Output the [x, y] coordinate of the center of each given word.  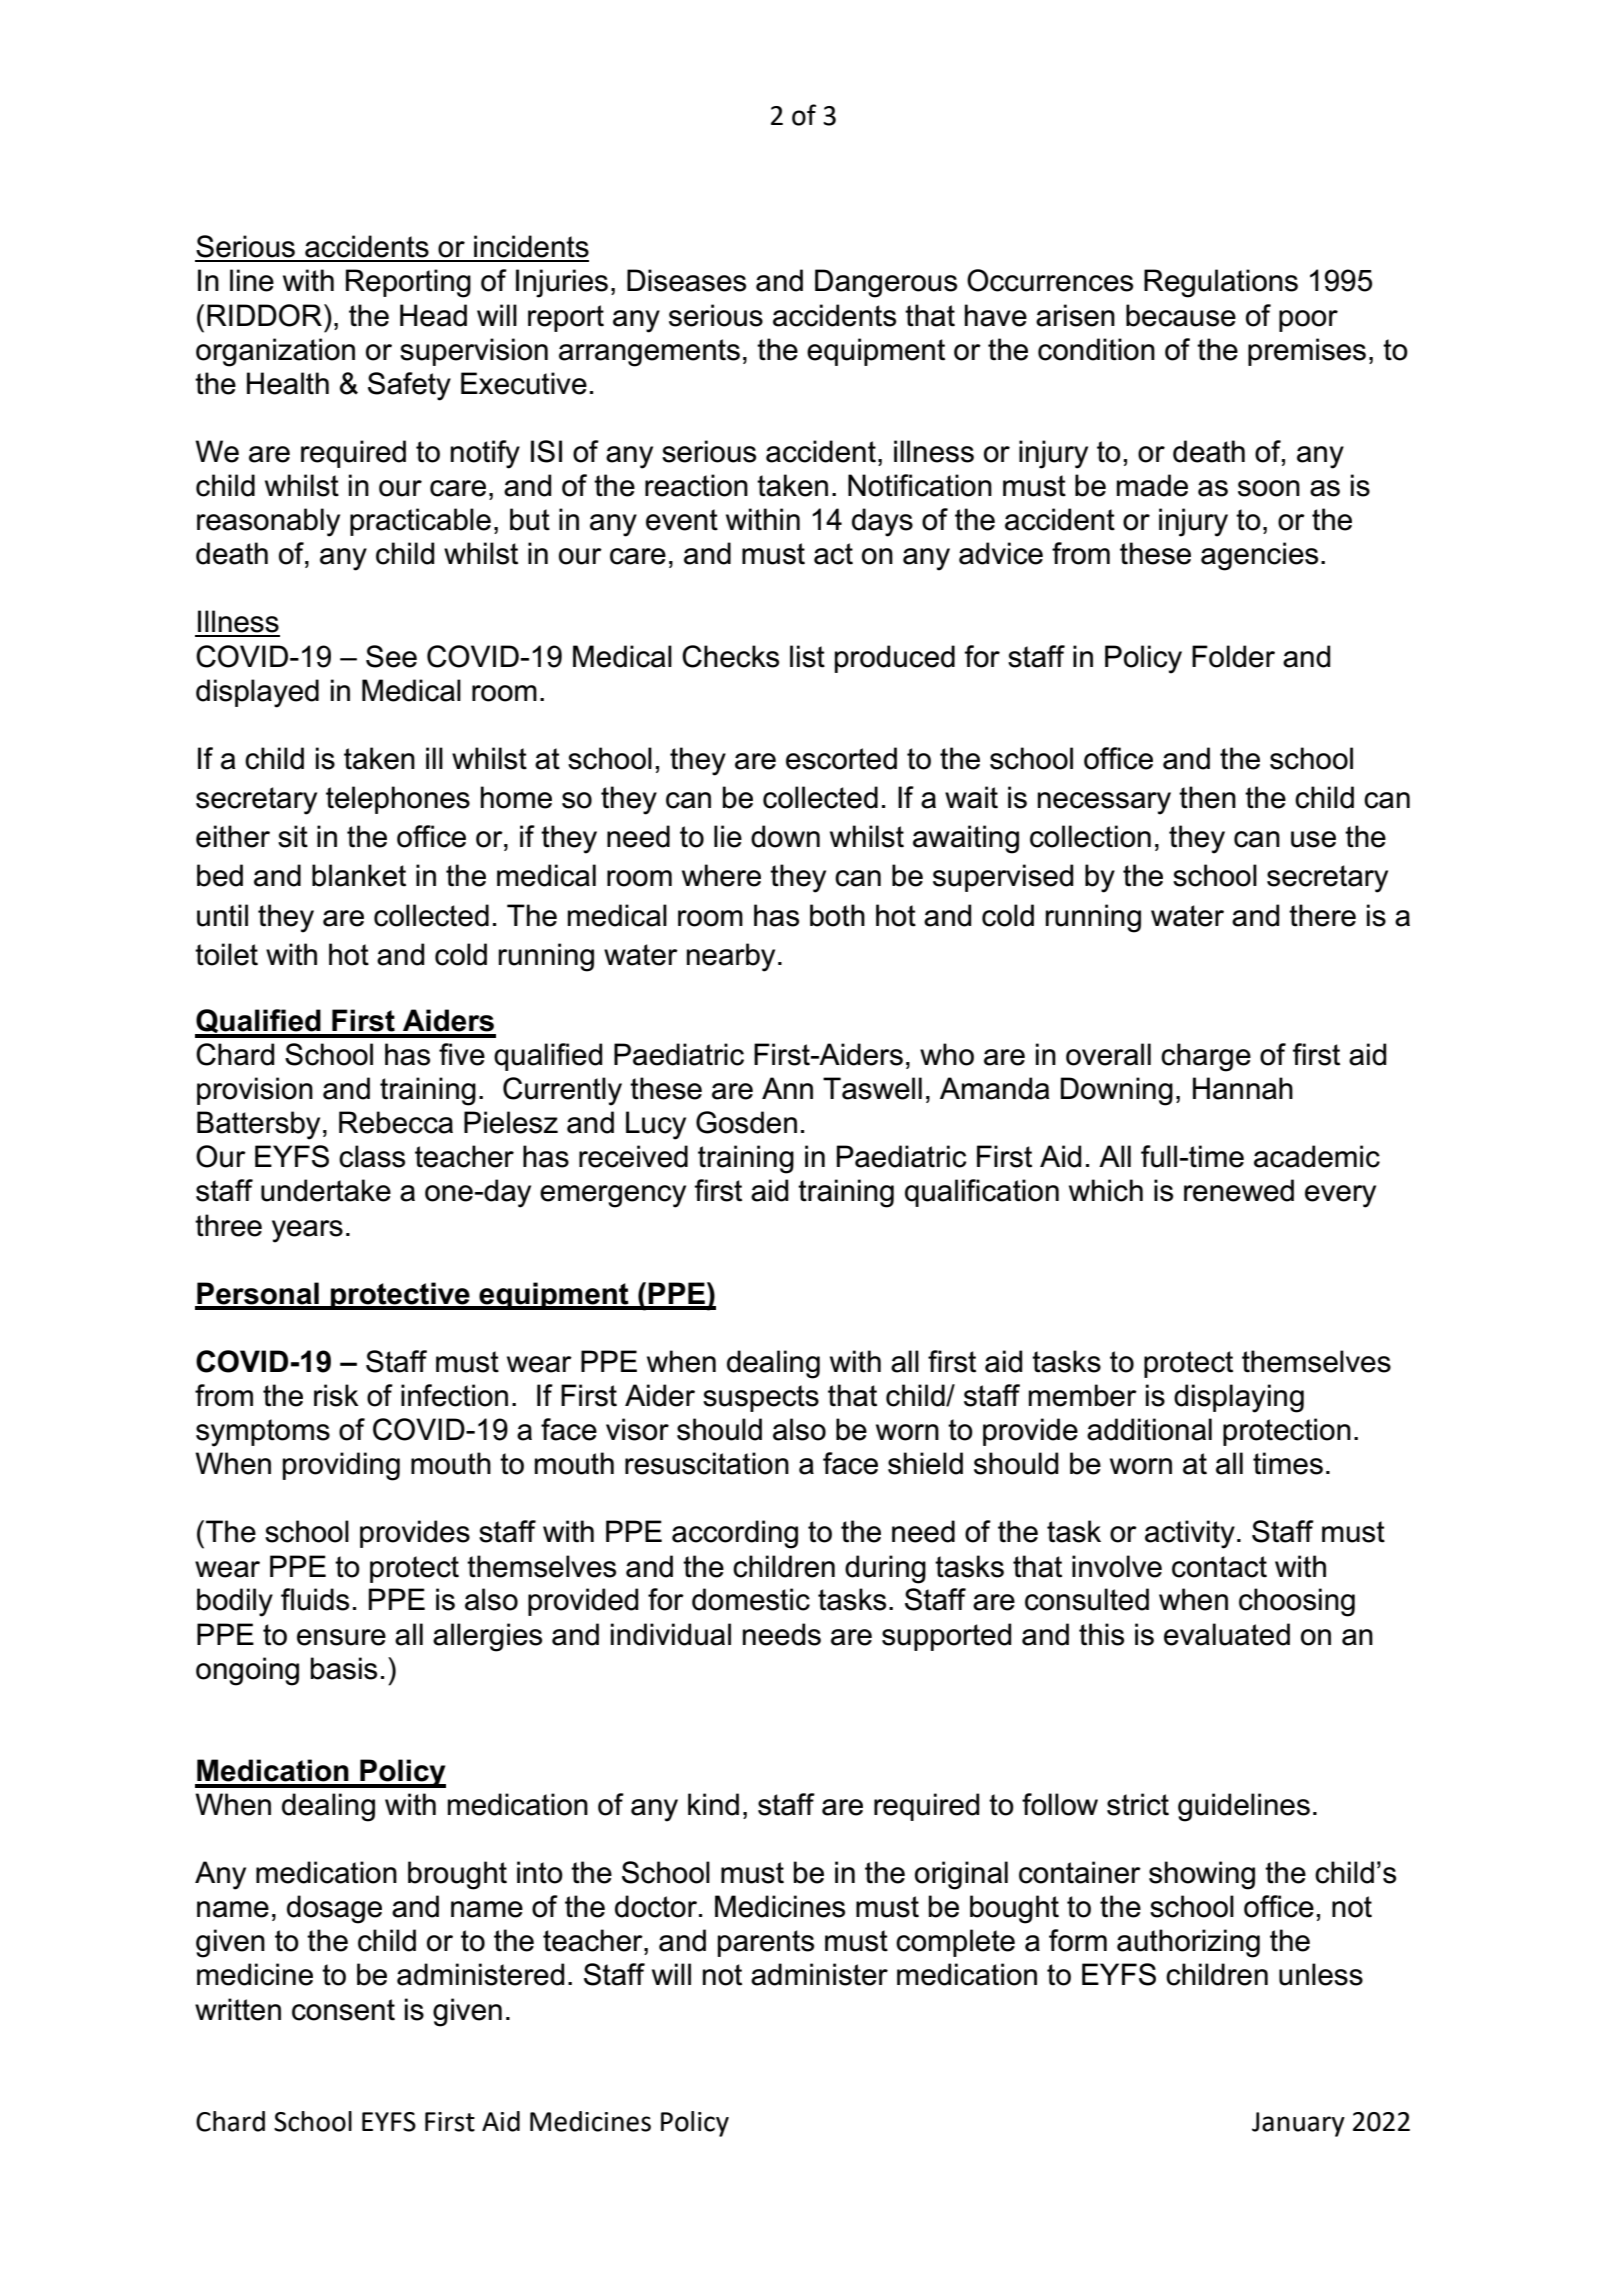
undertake [326, 1190]
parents [766, 1943]
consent [343, 2010]
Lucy [656, 1125]
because [1181, 315]
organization [275, 352]
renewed [1239, 1190]
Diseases [686, 280]
